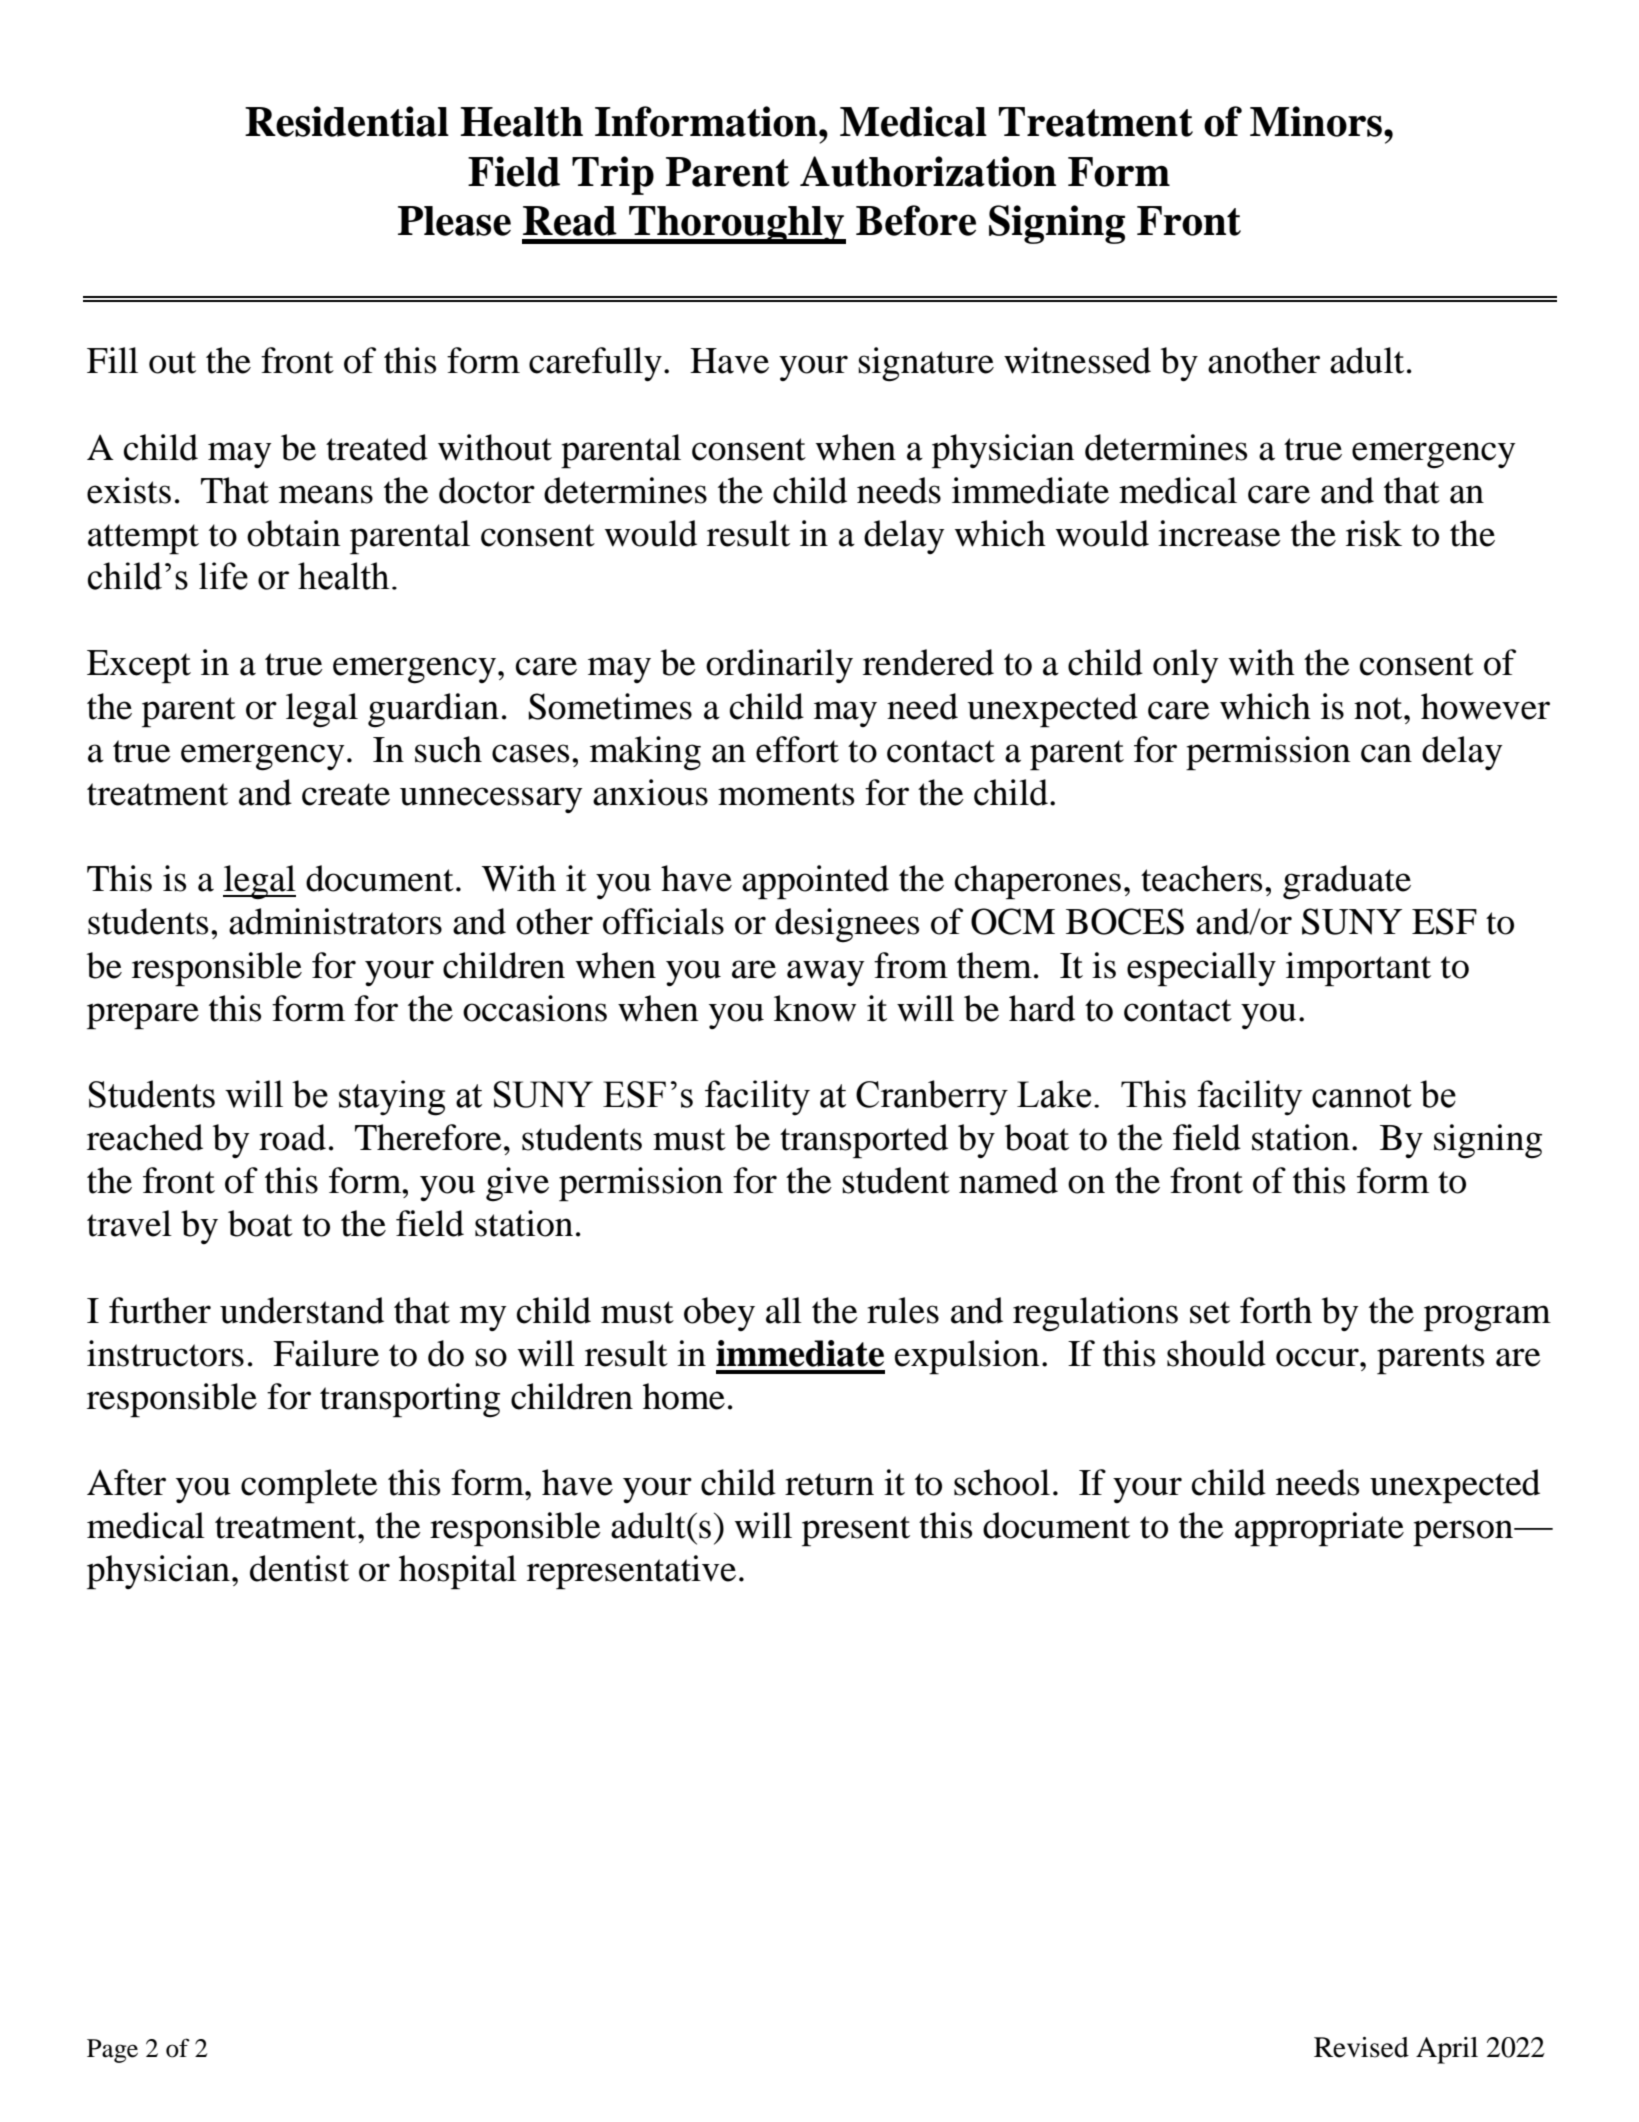  What do you see at coordinates (1347, 882) in the image?
I see `graduate` at bounding box center [1347, 882].
